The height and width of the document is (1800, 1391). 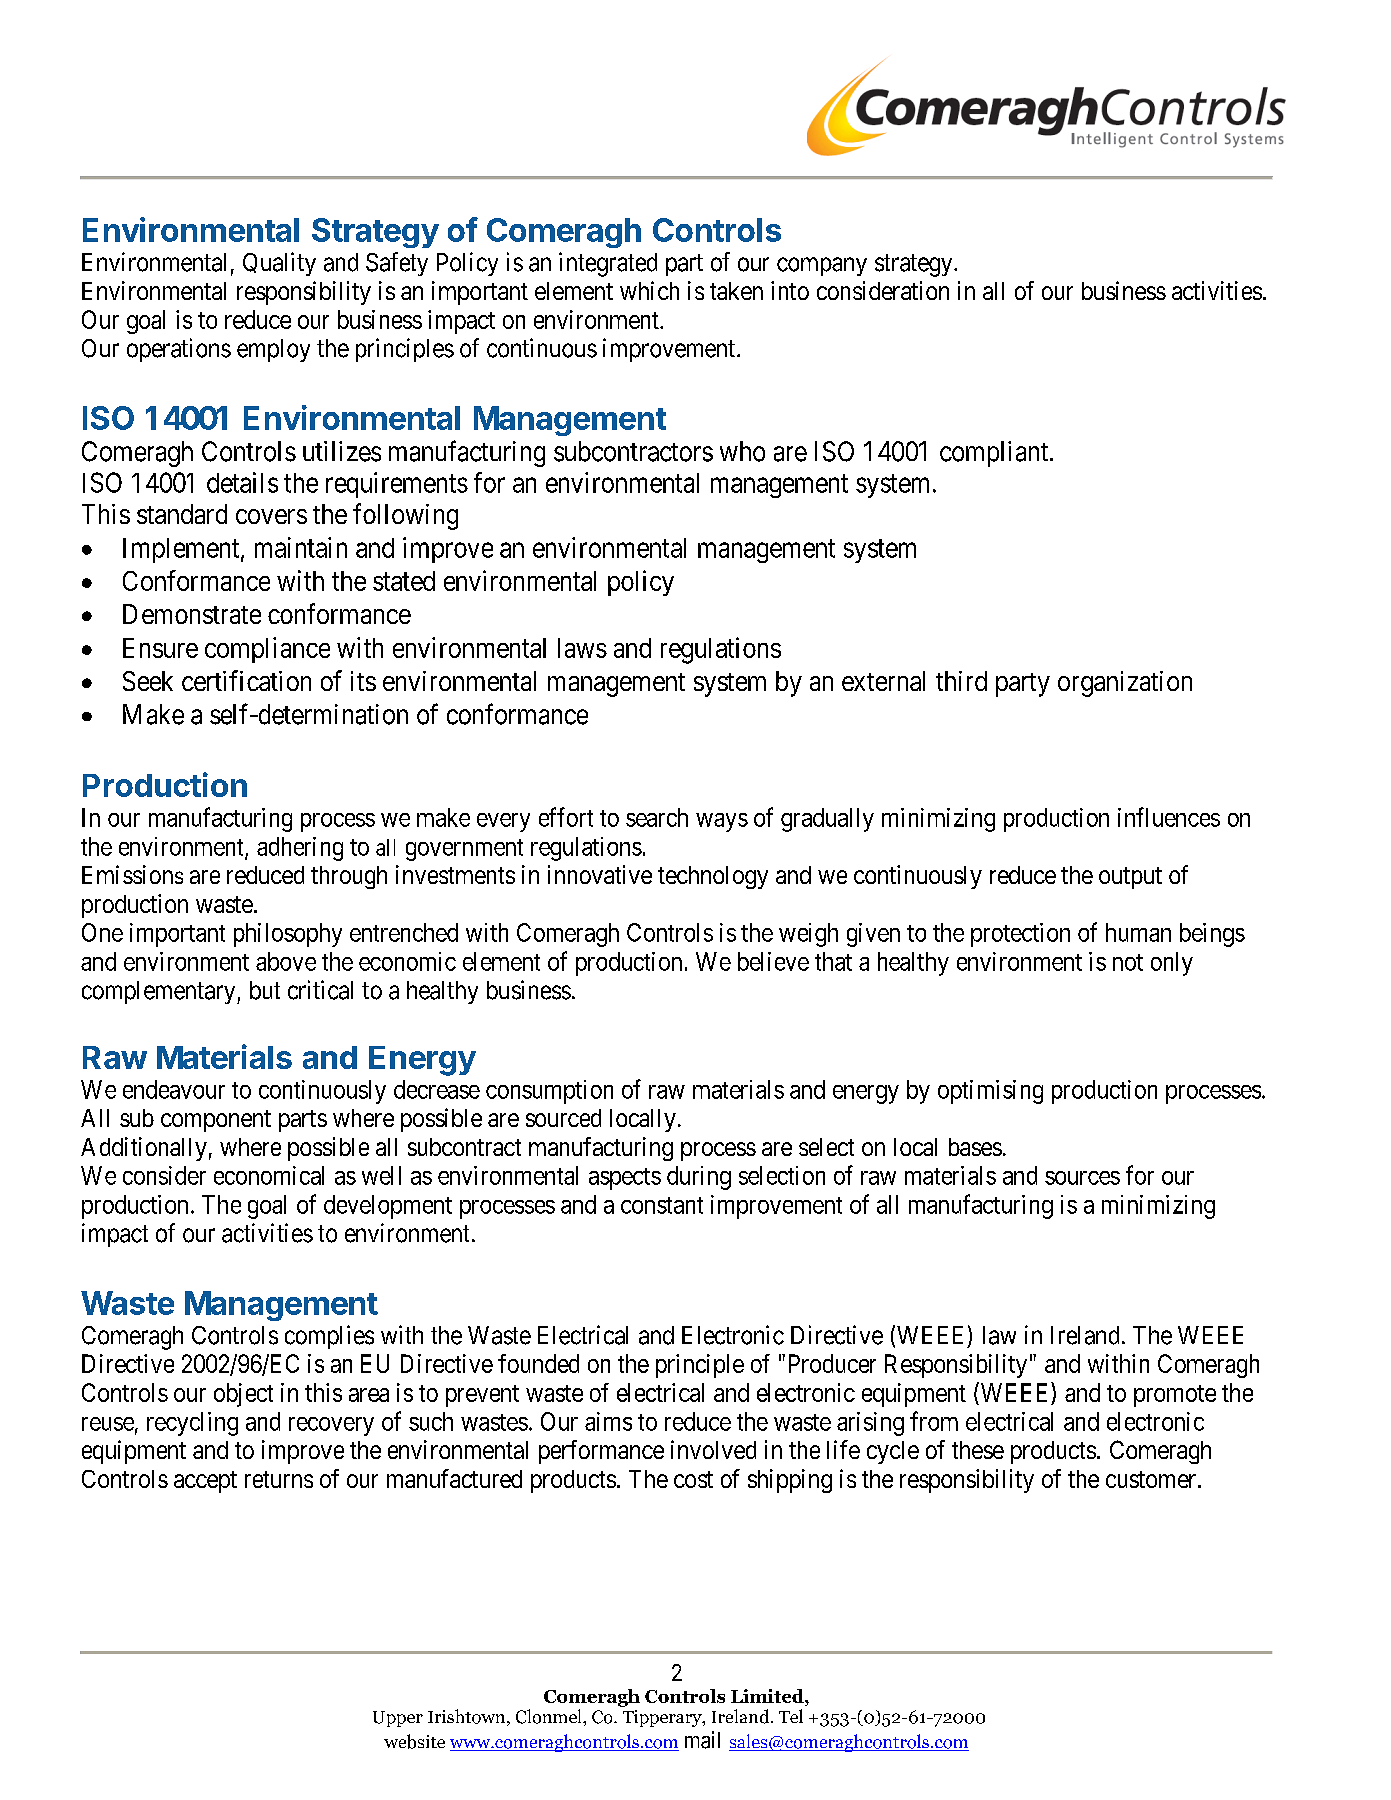 What do you see at coordinates (582, 648) in the document?
I see `laws` at bounding box center [582, 648].
